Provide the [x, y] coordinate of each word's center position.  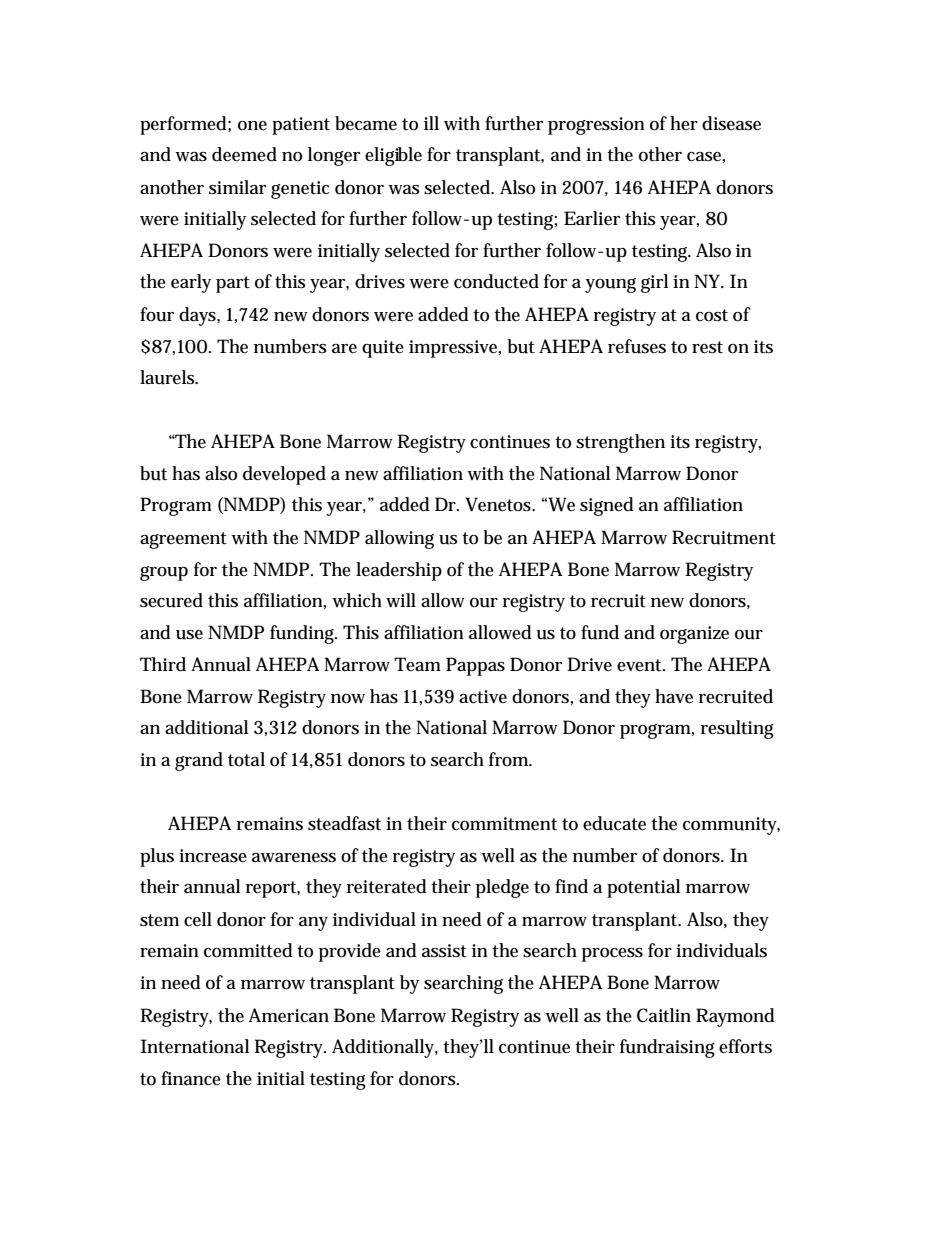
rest [707, 347]
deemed [244, 154]
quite [383, 349]
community [731, 826]
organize [694, 635]
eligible [393, 156]
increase [213, 856]
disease [731, 123]
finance [191, 1078]
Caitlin [664, 1015]
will [401, 600]
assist [444, 951]
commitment [504, 824]
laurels [168, 377]
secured [171, 600]
